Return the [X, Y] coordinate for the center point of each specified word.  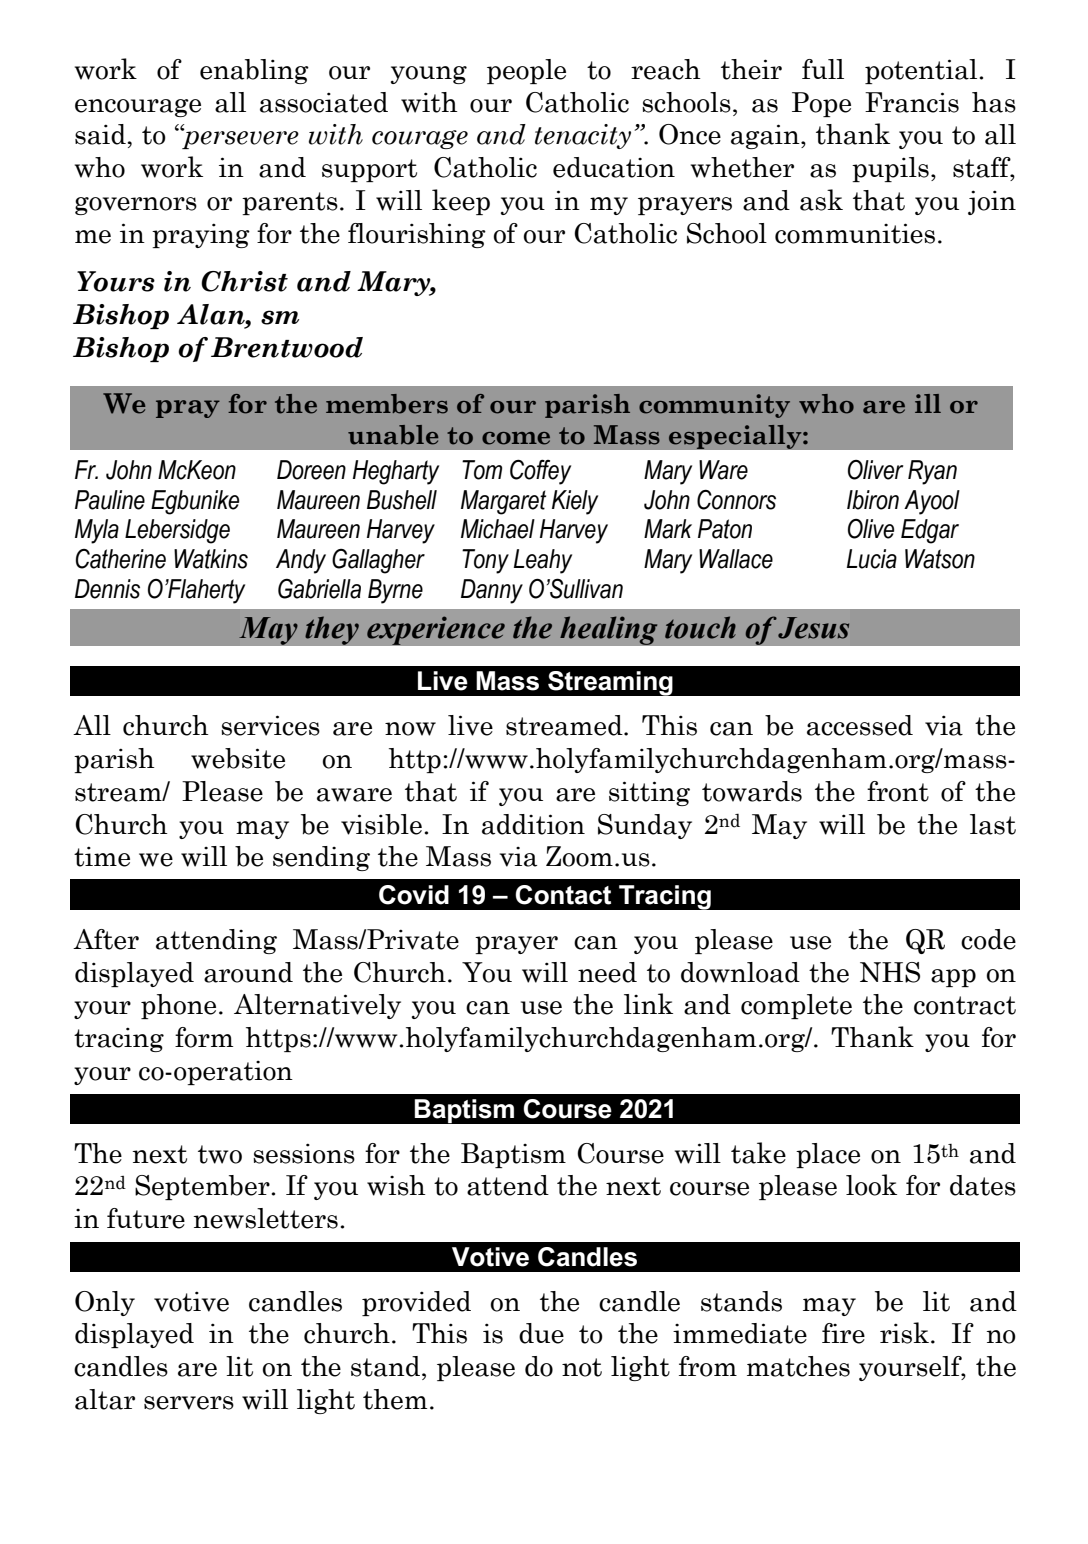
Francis [912, 102]
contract [965, 1005]
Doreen [311, 470]
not [582, 1367]
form [204, 1037]
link [648, 1003]
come [516, 438]
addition [533, 824]
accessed [860, 725]
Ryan [932, 472]
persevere [239, 139]
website [238, 758]
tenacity [583, 136]
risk [904, 1333]
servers [189, 1403]
